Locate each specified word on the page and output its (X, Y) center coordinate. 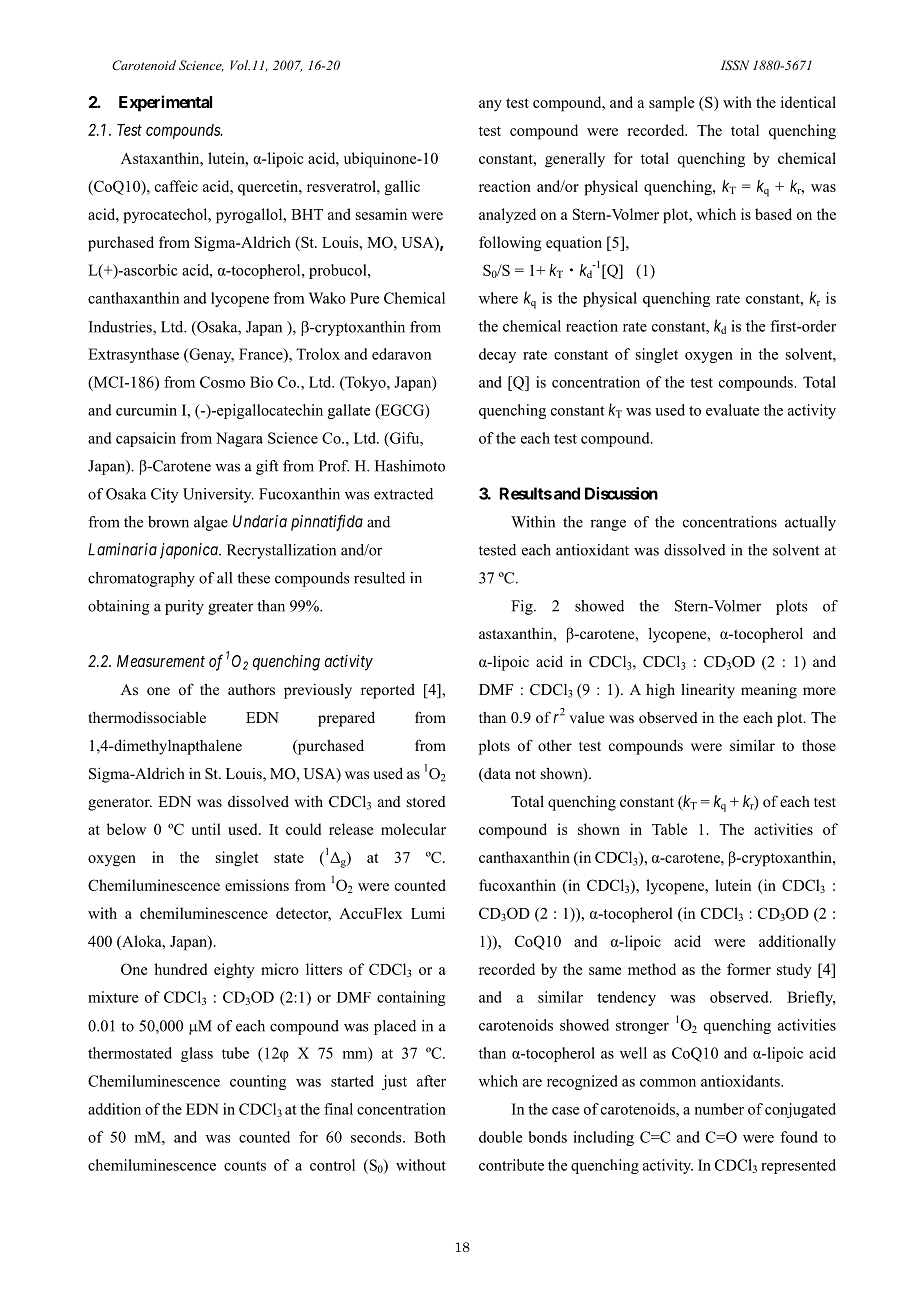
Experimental (165, 103)
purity (184, 607)
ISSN (735, 65)
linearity (708, 691)
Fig (523, 607)
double (500, 1137)
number (719, 1109)
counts (245, 1166)
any (490, 106)
